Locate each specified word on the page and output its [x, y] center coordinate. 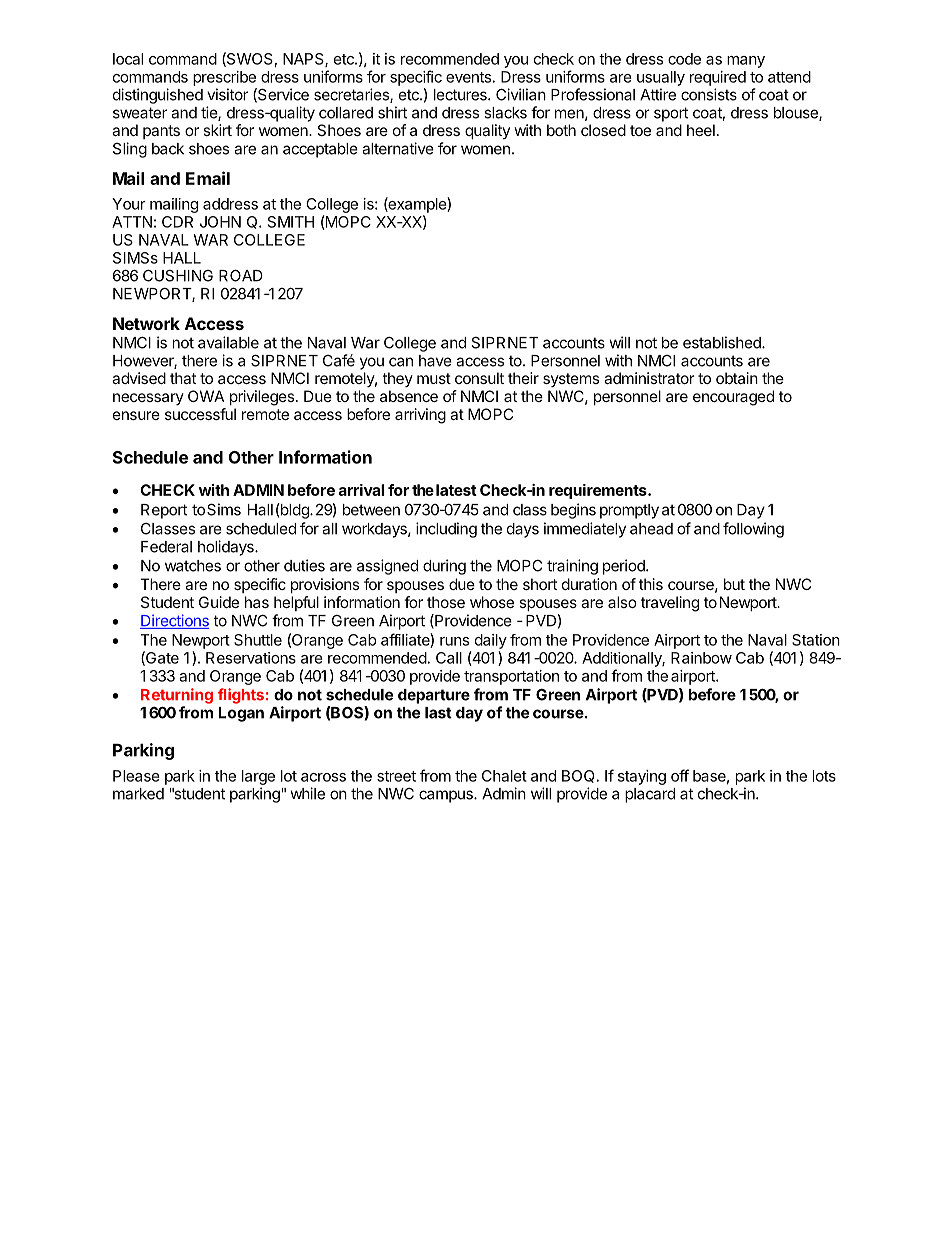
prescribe [224, 78]
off [680, 775]
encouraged [733, 398]
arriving [420, 416]
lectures [461, 95]
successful [200, 414]
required [718, 78]
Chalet [504, 776]
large [258, 777]
